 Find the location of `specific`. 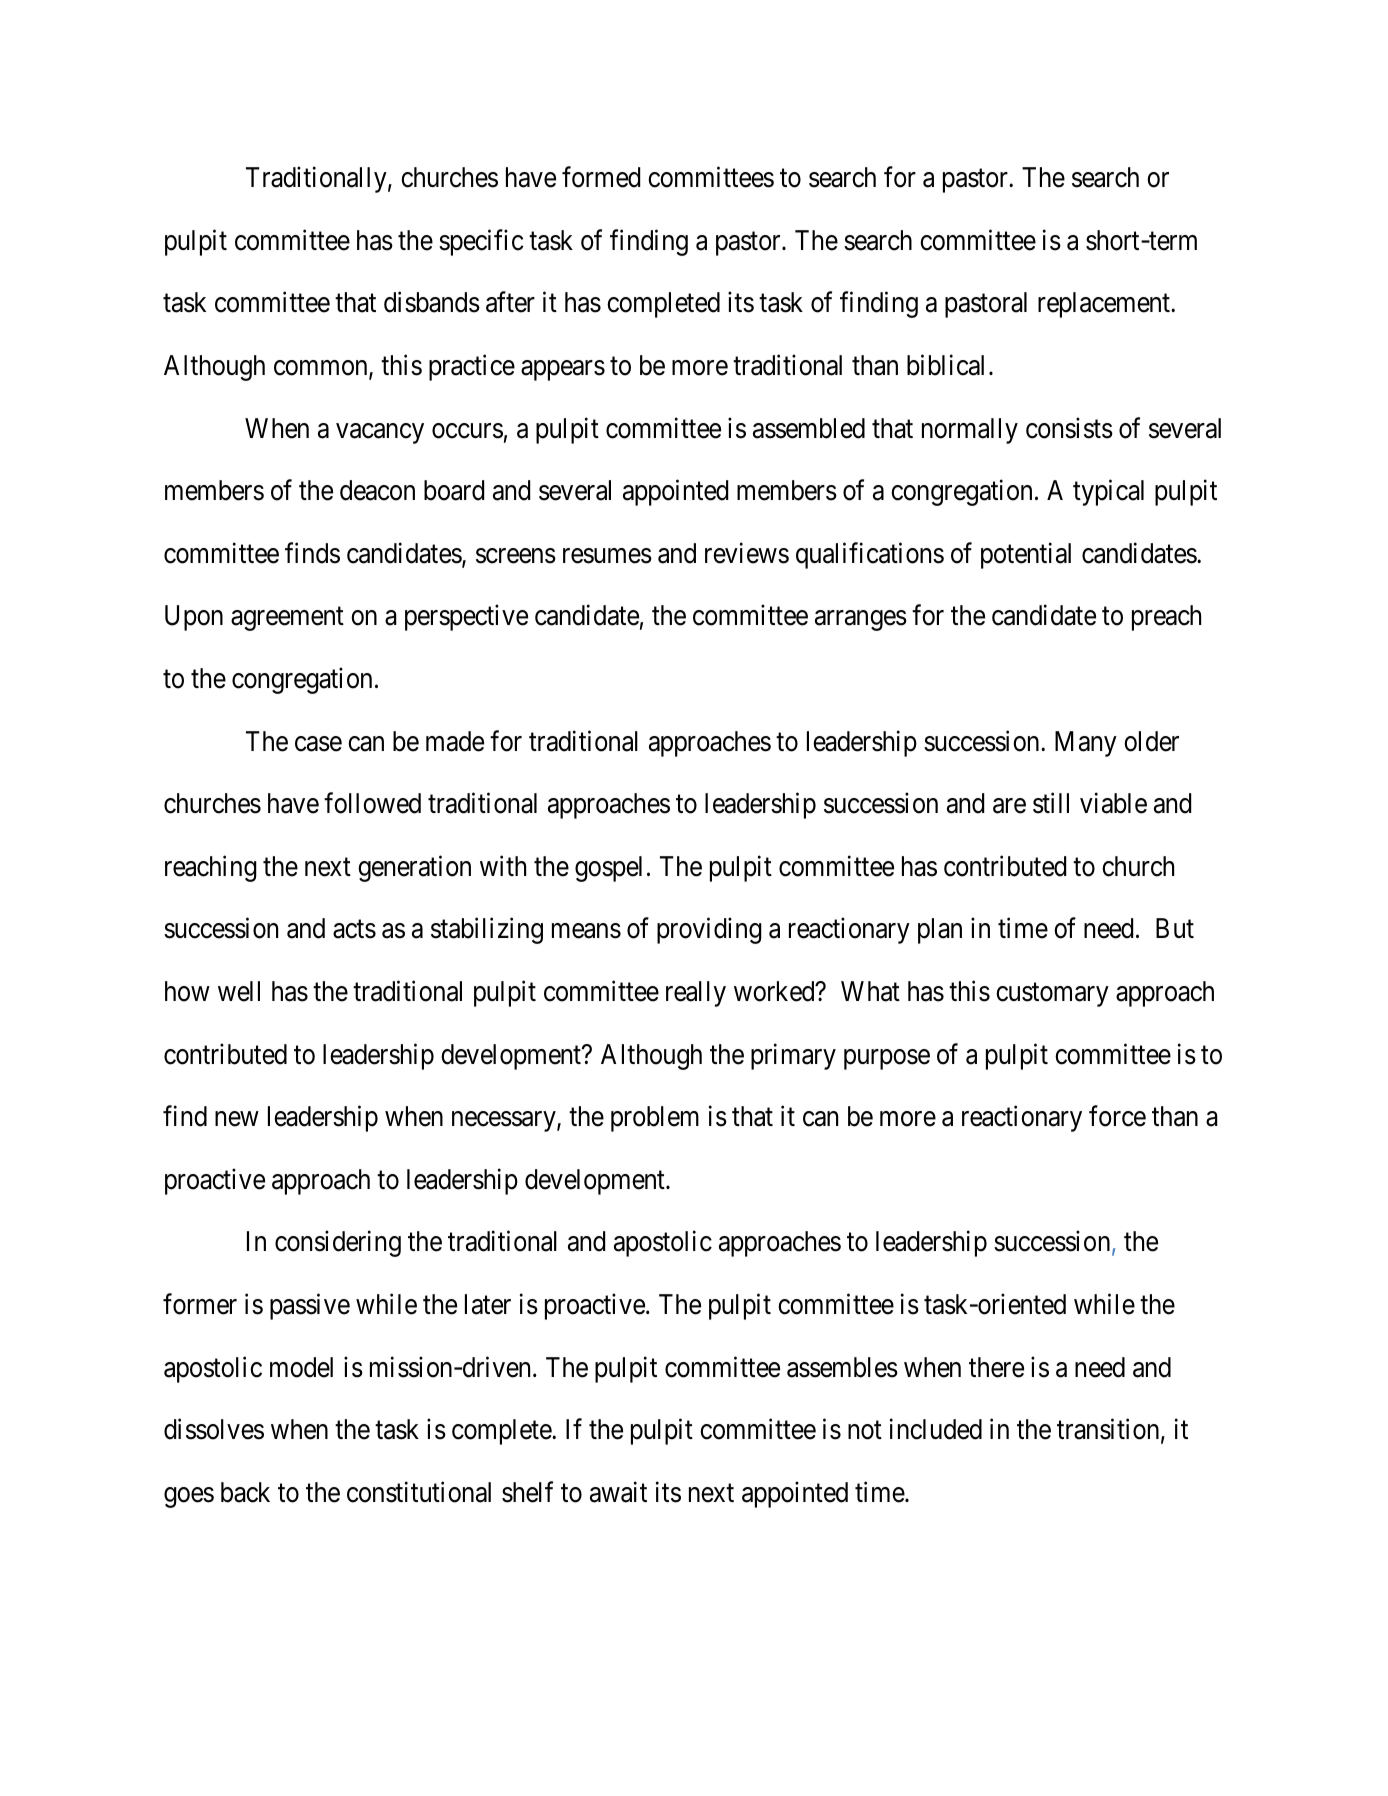

specific is located at coordinates (481, 242).
